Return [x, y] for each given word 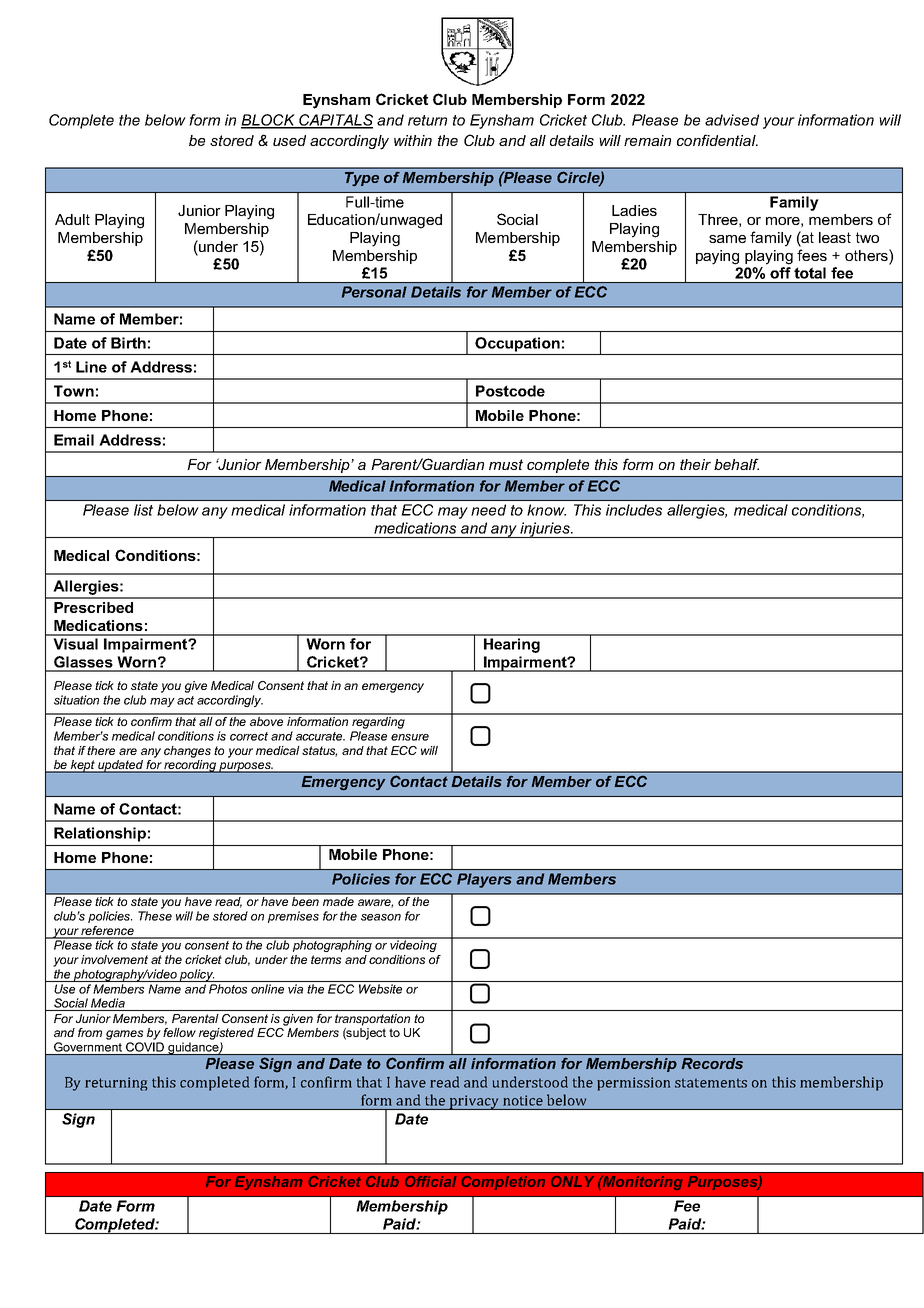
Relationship [100, 834]
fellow [179, 1032]
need [488, 510]
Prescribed [93, 607]
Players [484, 880]
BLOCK [269, 121]
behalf [736, 464]
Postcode [510, 391]
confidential [717, 140]
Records [712, 1063]
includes [634, 510]
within [413, 140]
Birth [128, 343]
